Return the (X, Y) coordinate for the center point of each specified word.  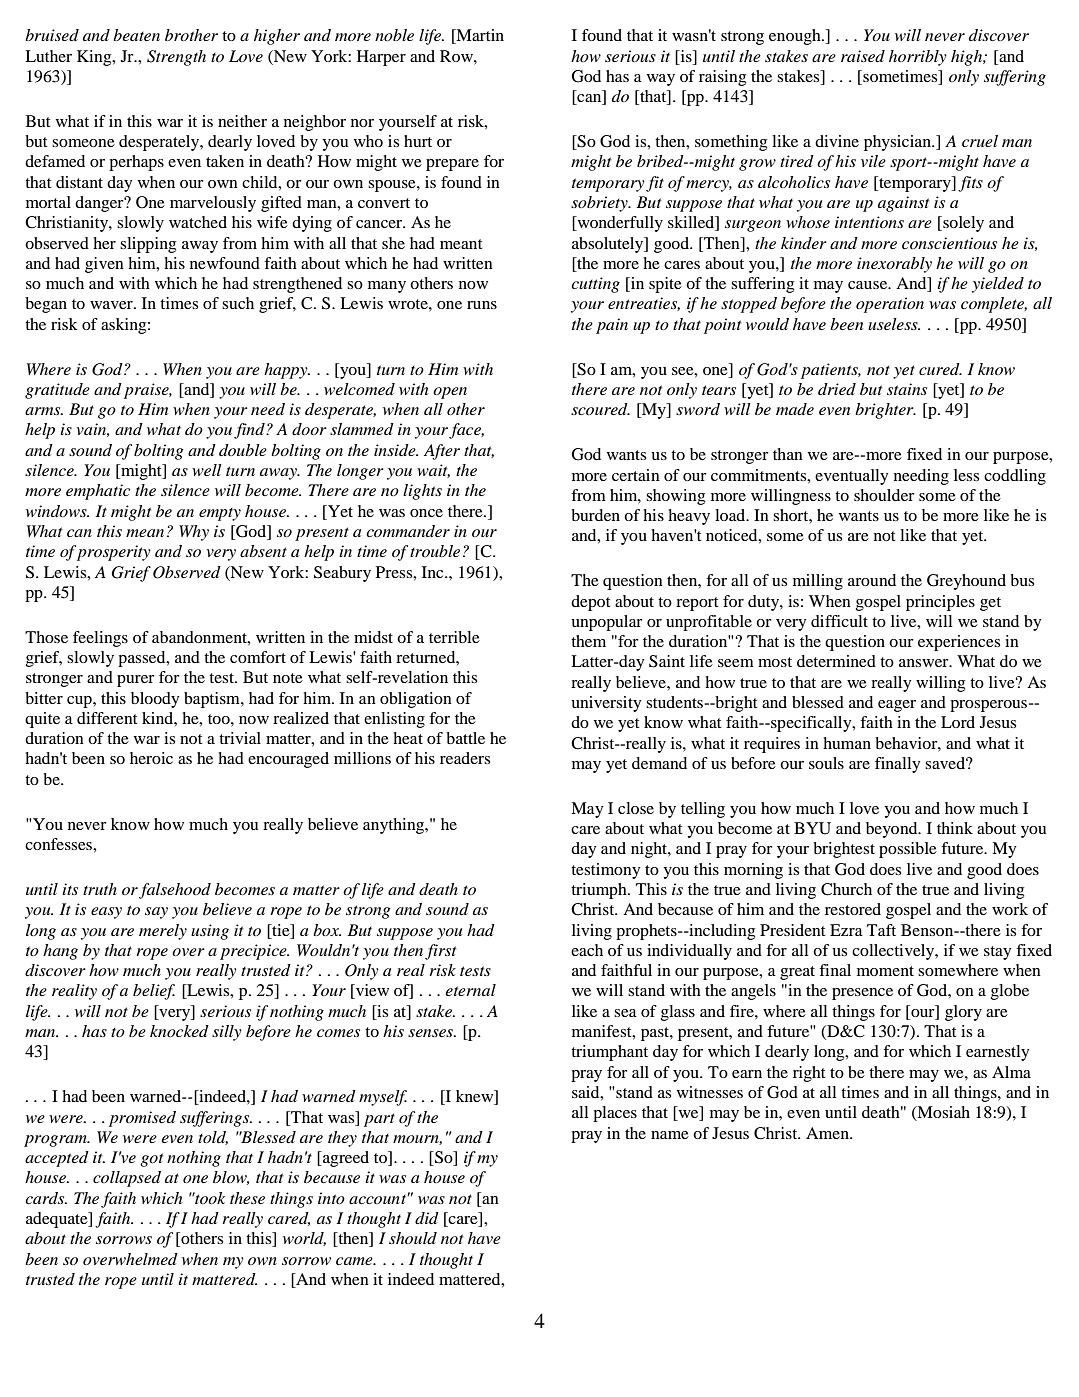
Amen (828, 1133)
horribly (918, 58)
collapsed (127, 1179)
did (427, 1218)
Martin (479, 36)
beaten (136, 35)
